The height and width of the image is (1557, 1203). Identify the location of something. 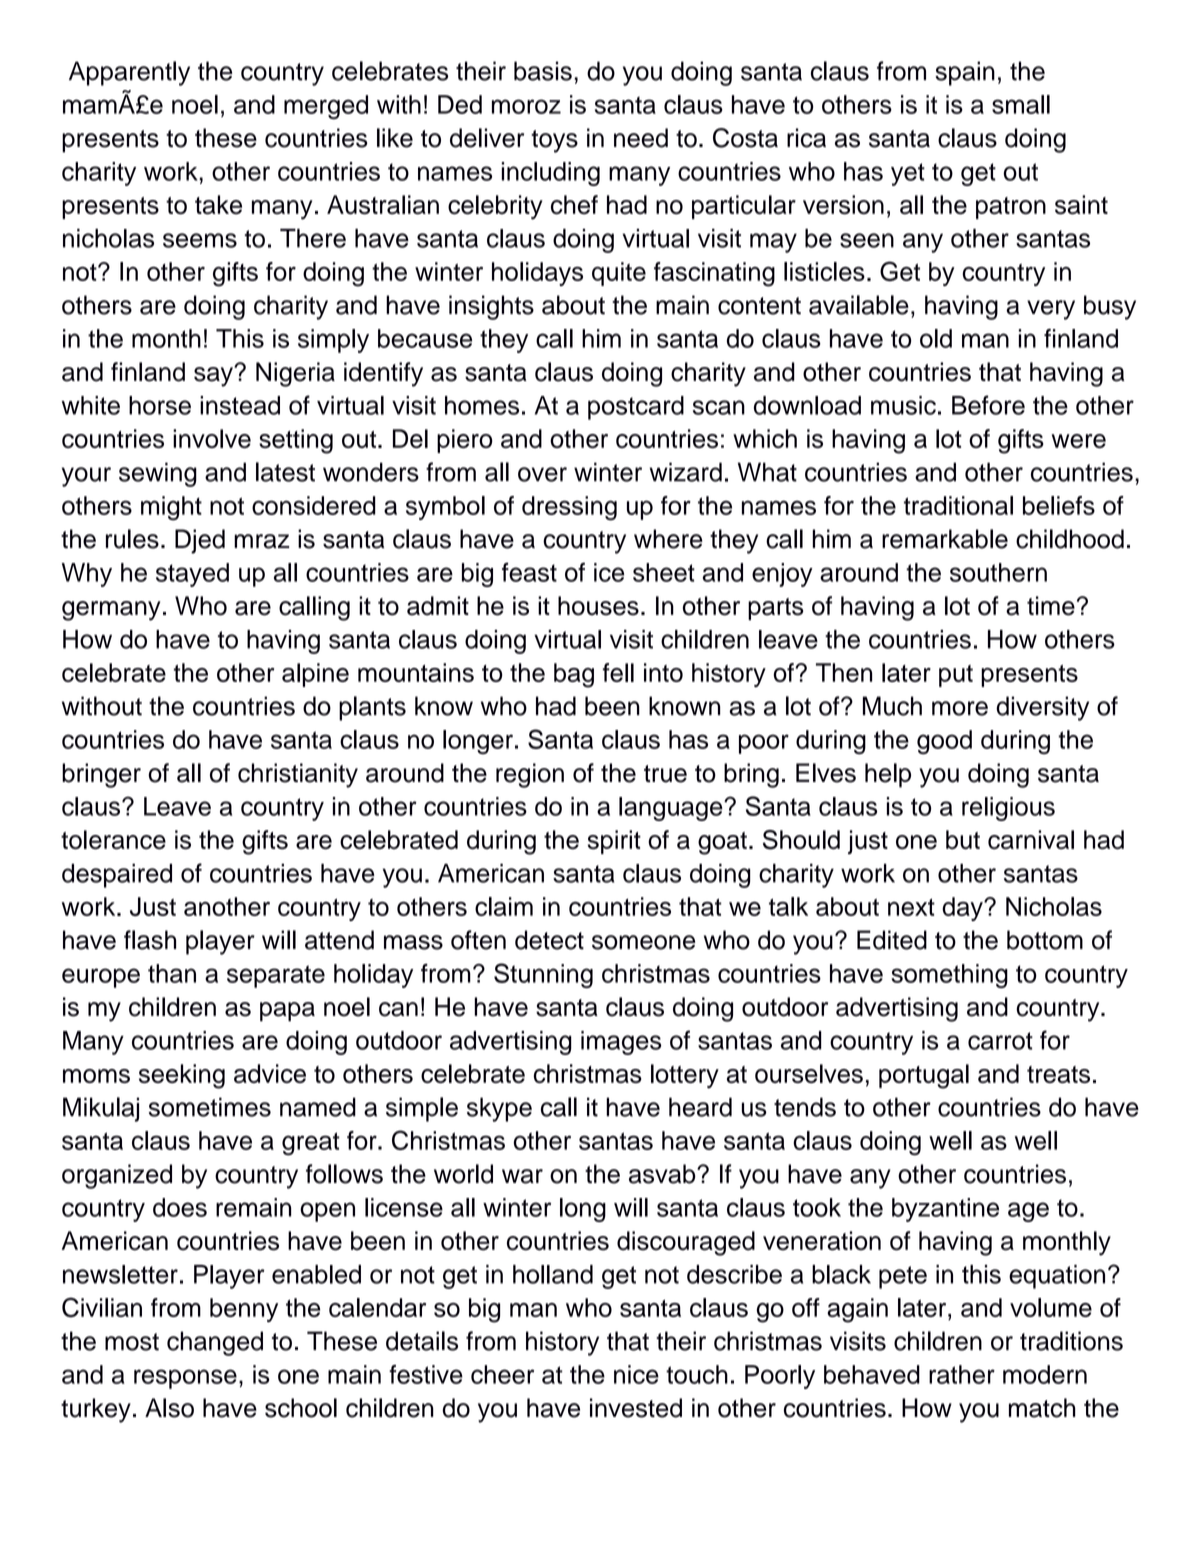
(949, 976).
